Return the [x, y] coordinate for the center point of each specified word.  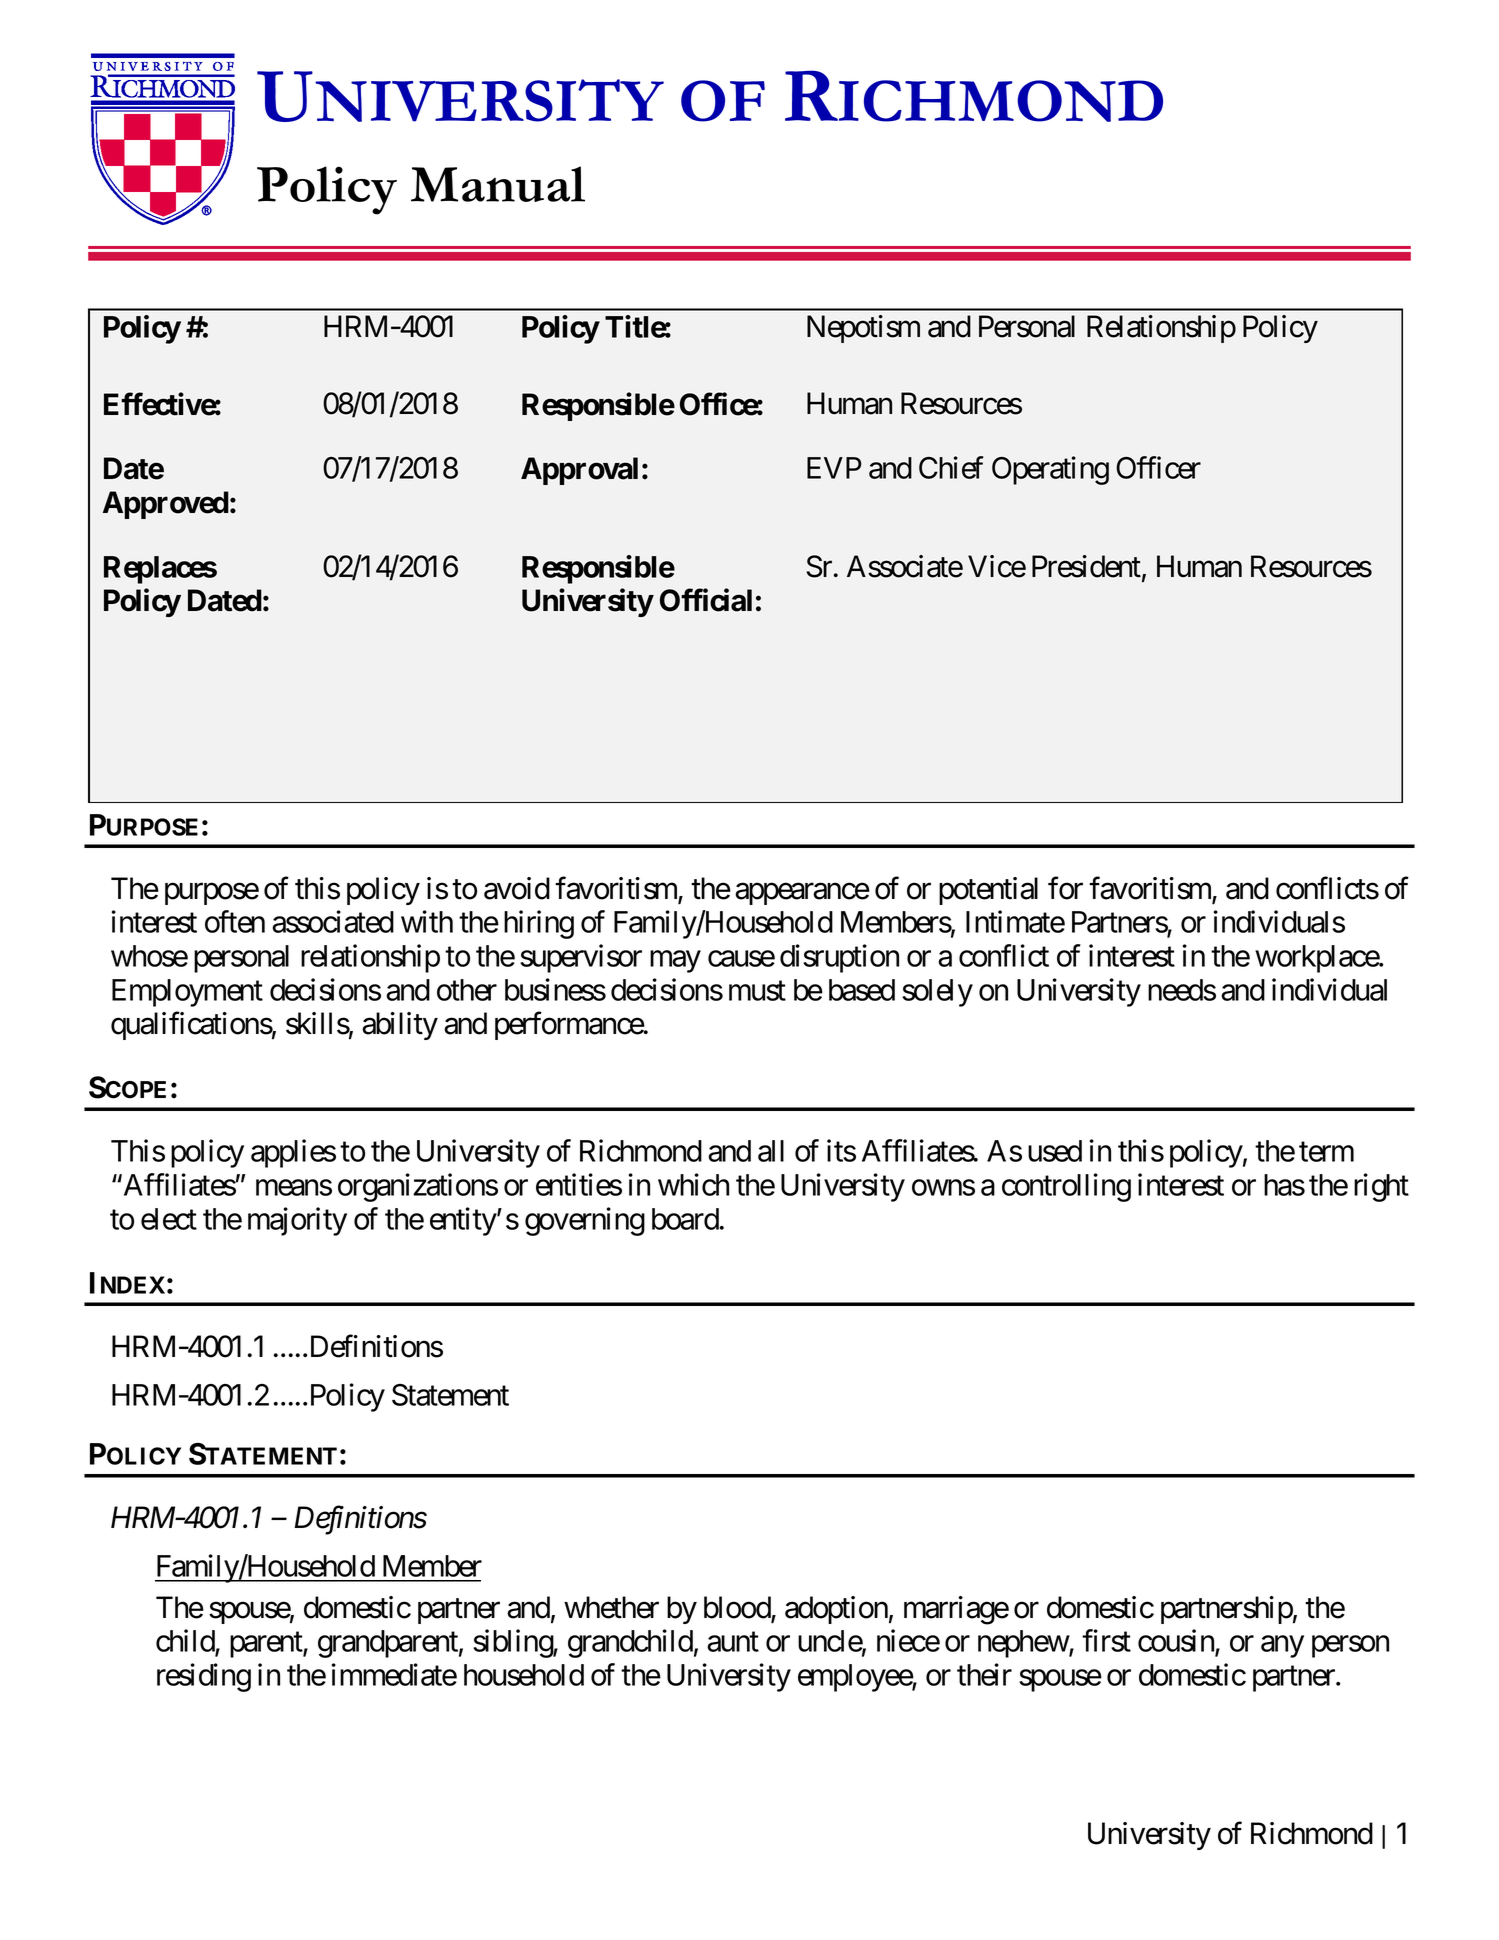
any [1282, 1647]
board [685, 1219]
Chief [951, 467]
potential [988, 891]
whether [611, 1607]
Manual [498, 184]
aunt [733, 1642]
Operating [1050, 470]
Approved [166, 505]
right [1381, 1187]
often [235, 921]
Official [706, 600]
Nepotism [863, 329]
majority [297, 1221]
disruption [839, 958]
